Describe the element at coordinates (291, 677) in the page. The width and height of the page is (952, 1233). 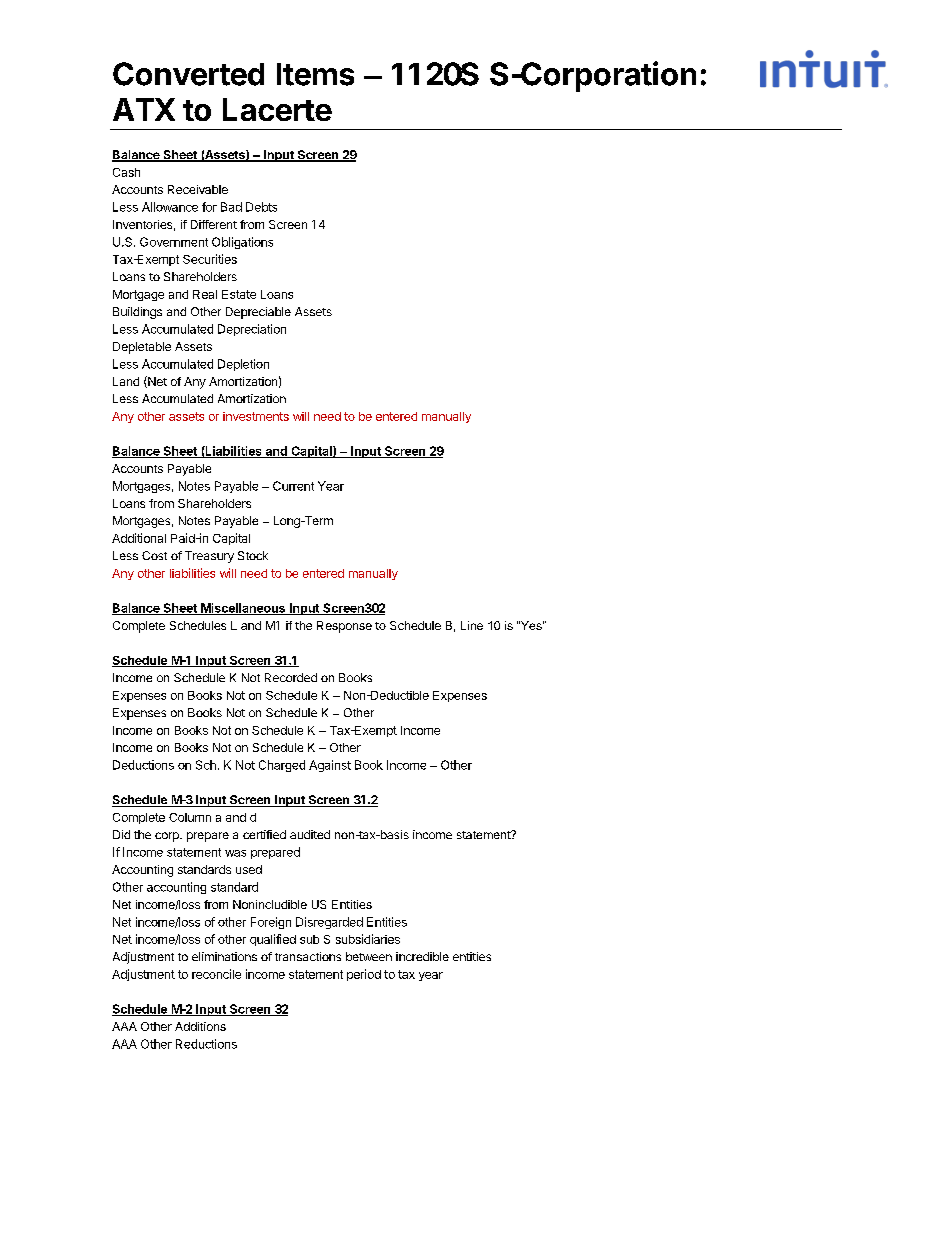
I see `Recorded` at that location.
